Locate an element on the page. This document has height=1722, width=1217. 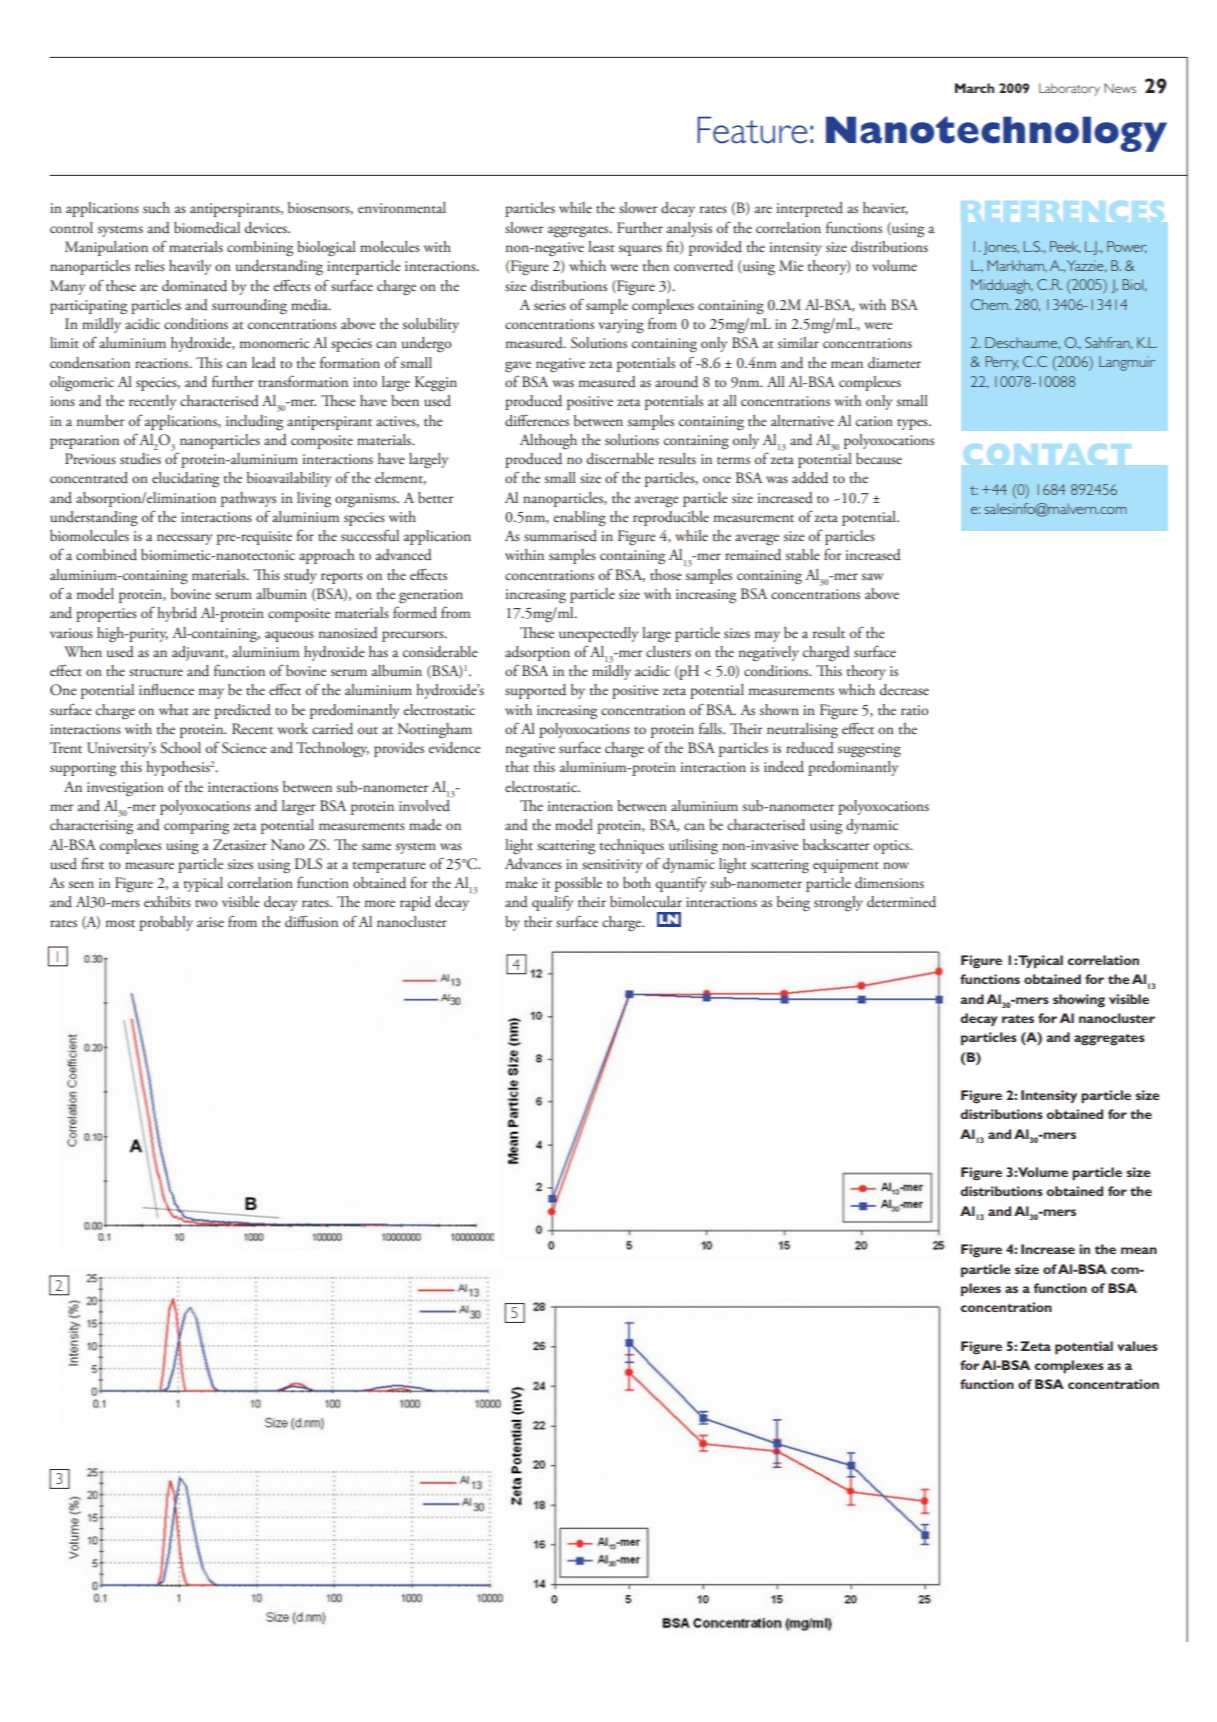
decrease is located at coordinates (904, 690).
